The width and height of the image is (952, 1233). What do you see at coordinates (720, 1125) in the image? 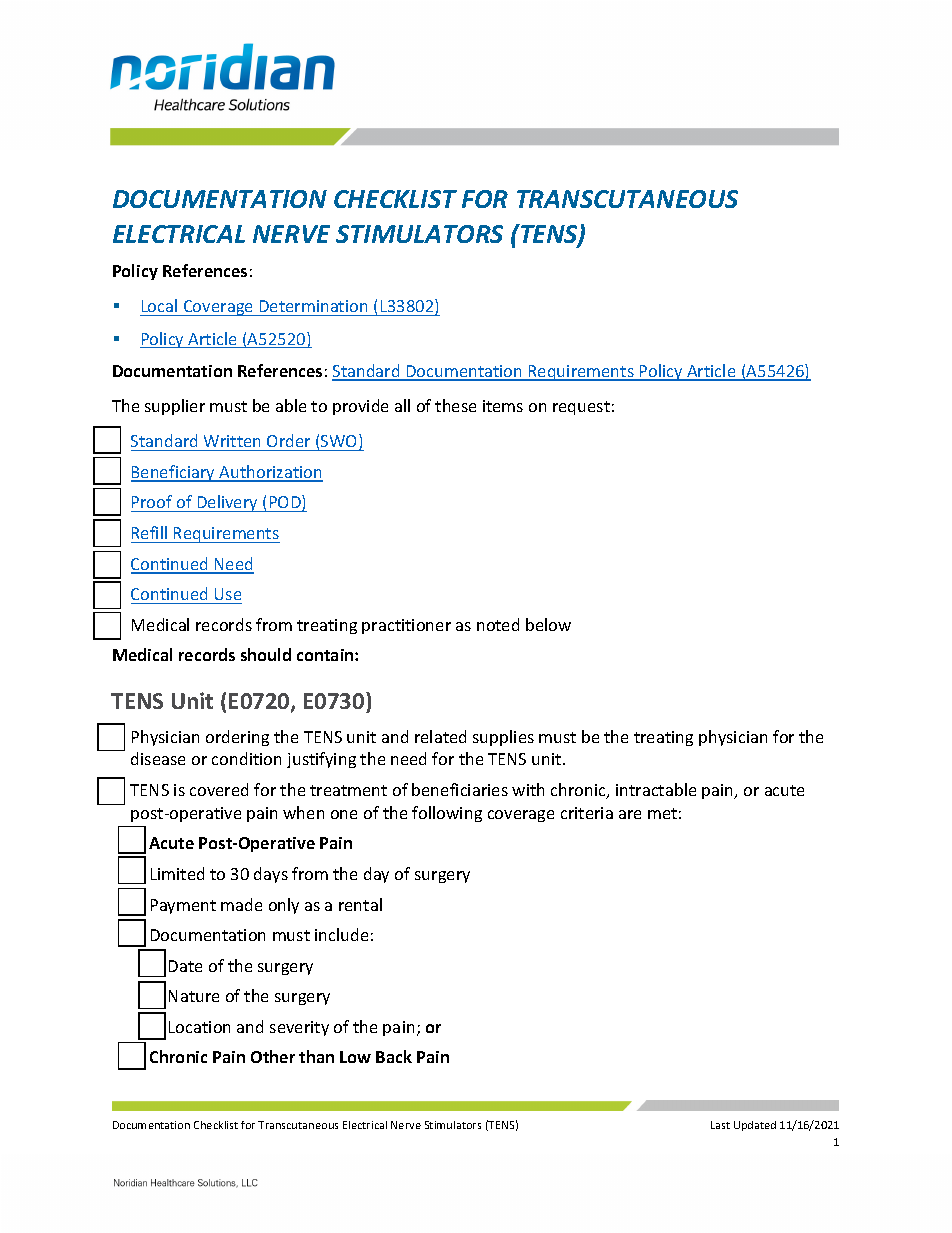
I see `Last` at bounding box center [720, 1125].
